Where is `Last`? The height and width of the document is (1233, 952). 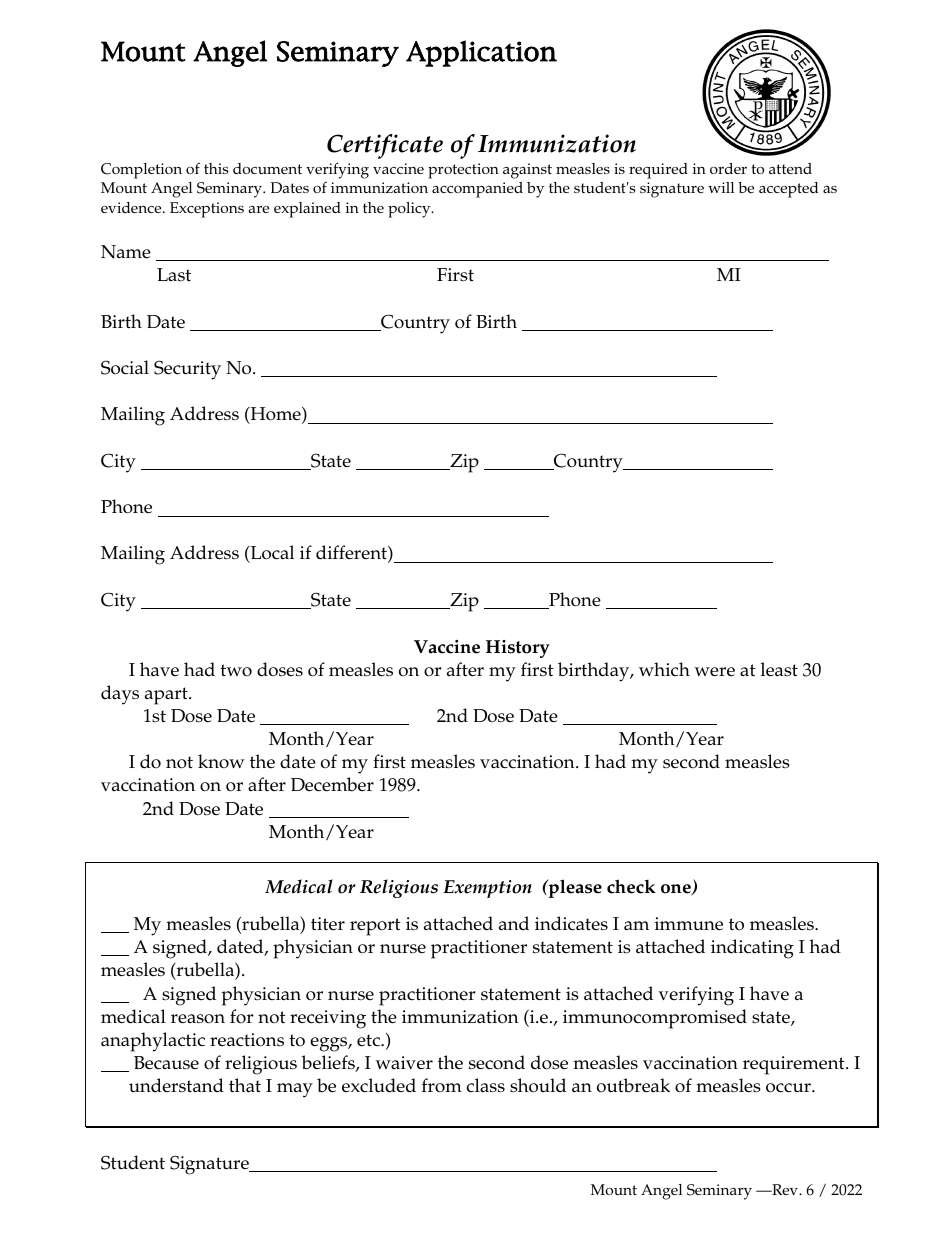 Last is located at coordinates (174, 275).
